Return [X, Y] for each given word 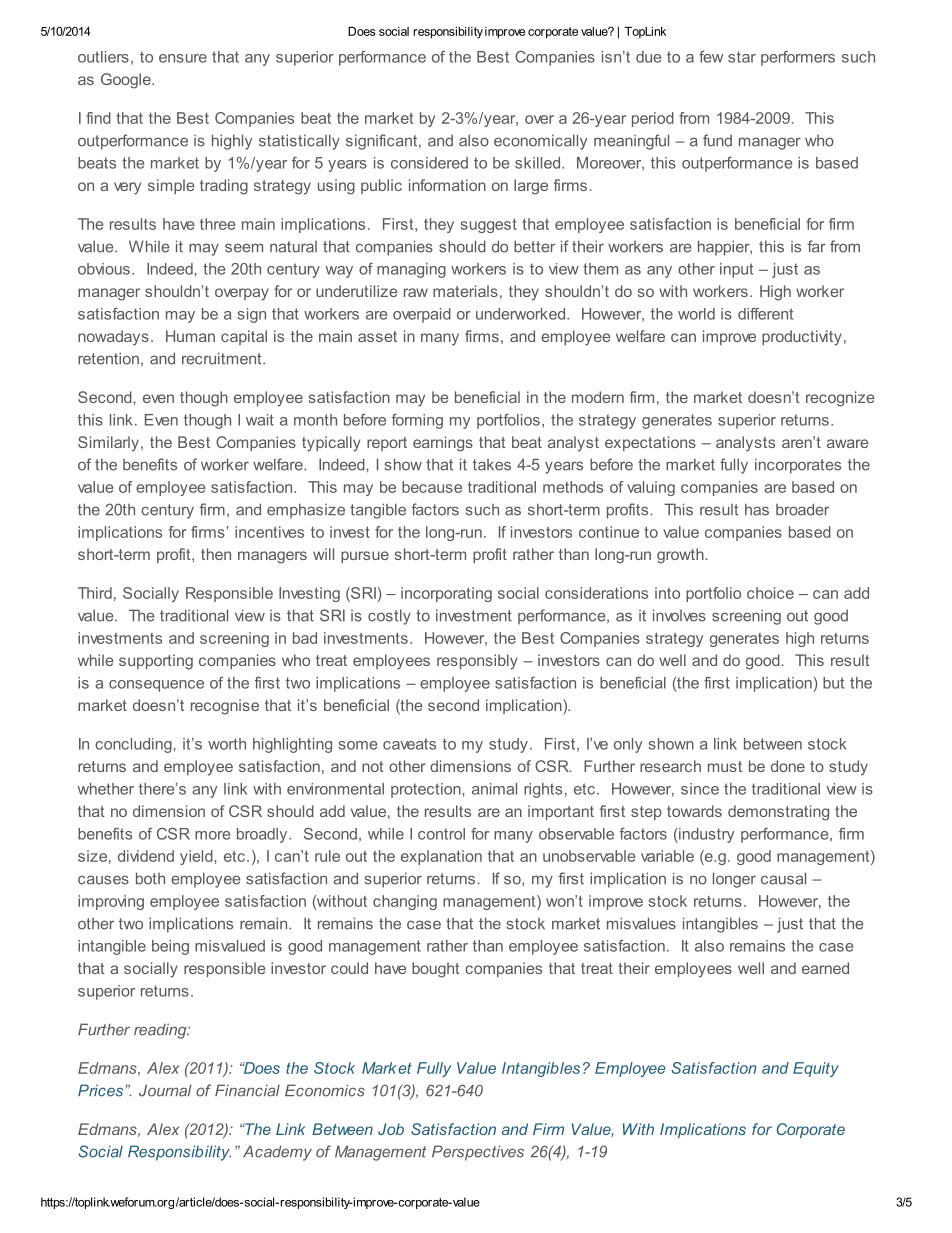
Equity [816, 1069]
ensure [183, 58]
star [742, 57]
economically [540, 142]
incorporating [446, 594]
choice [770, 593]
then [216, 554]
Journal [165, 1090]
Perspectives [478, 1153]
